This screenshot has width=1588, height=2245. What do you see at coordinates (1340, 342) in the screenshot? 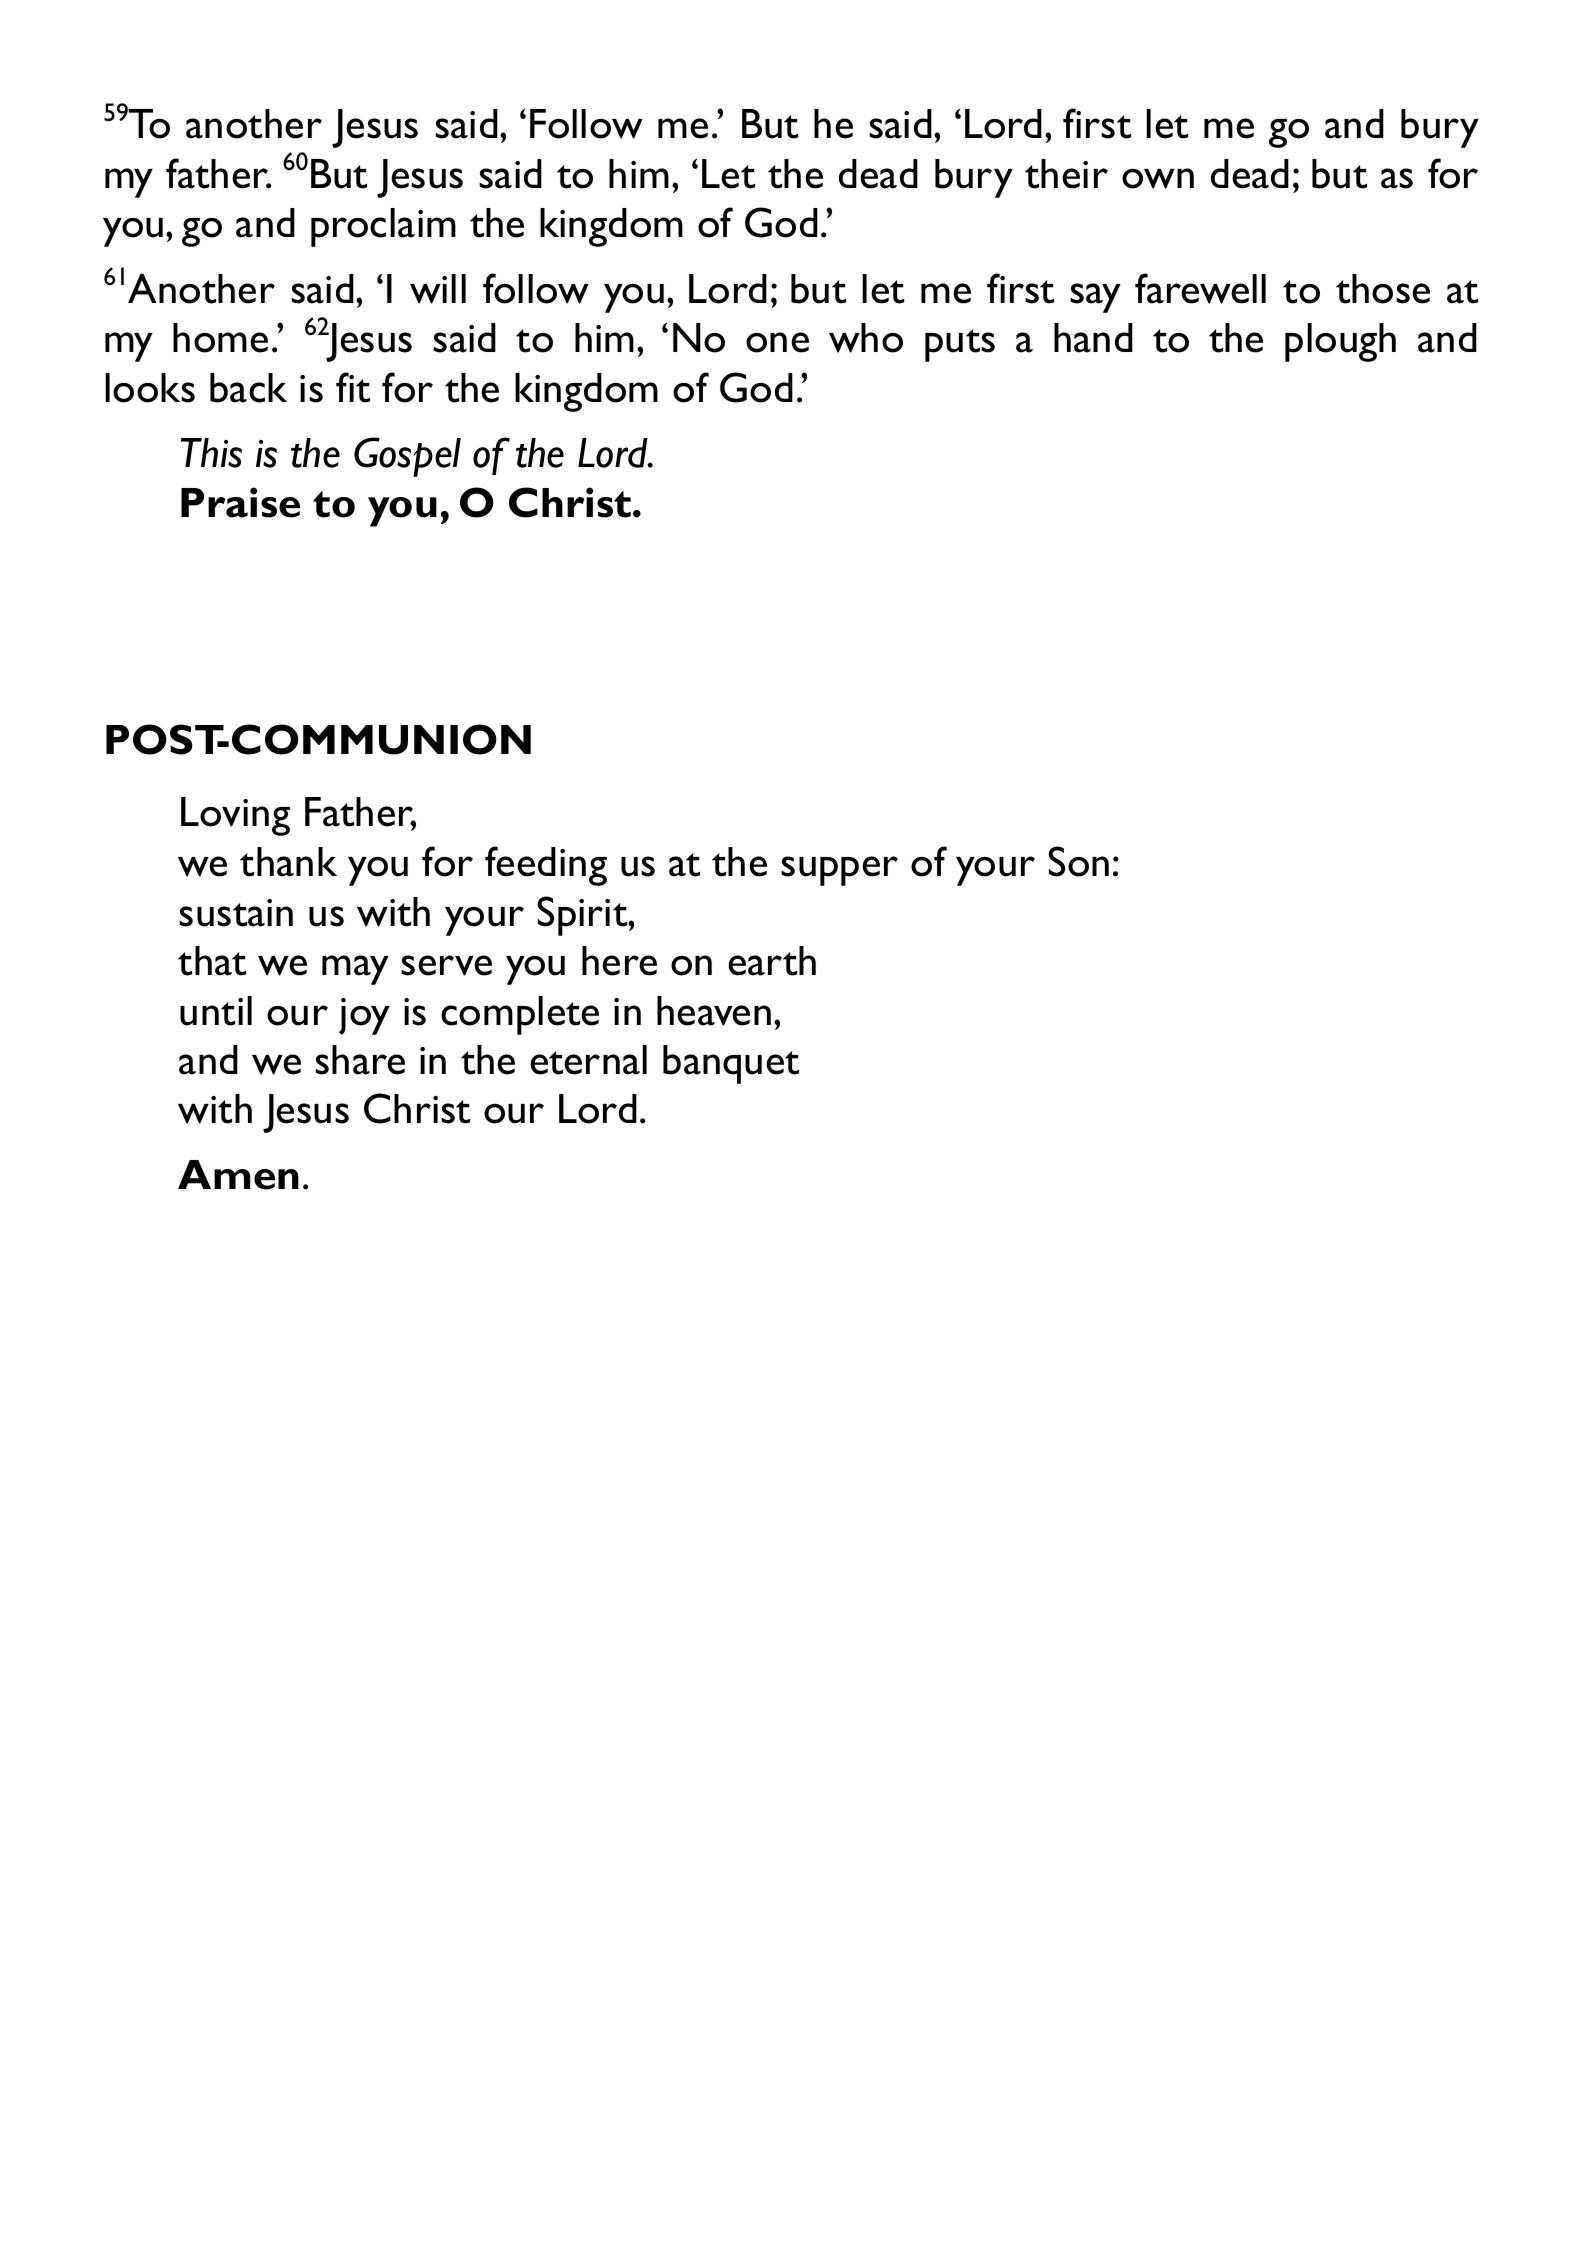
I see `plough` at bounding box center [1340, 342].
